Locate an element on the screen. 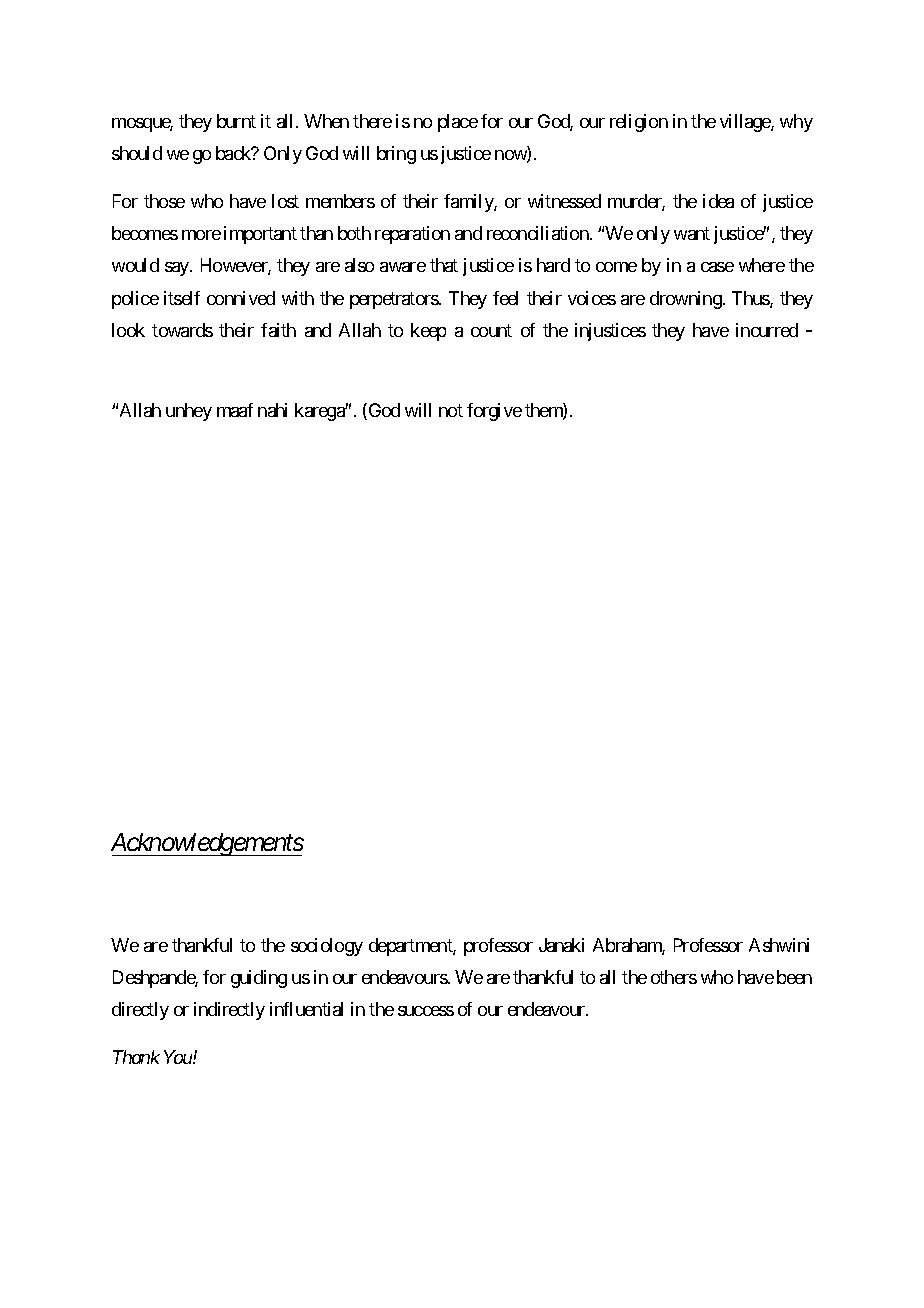 The width and height of the screenshot is (924, 1308). place is located at coordinates (458, 123).
